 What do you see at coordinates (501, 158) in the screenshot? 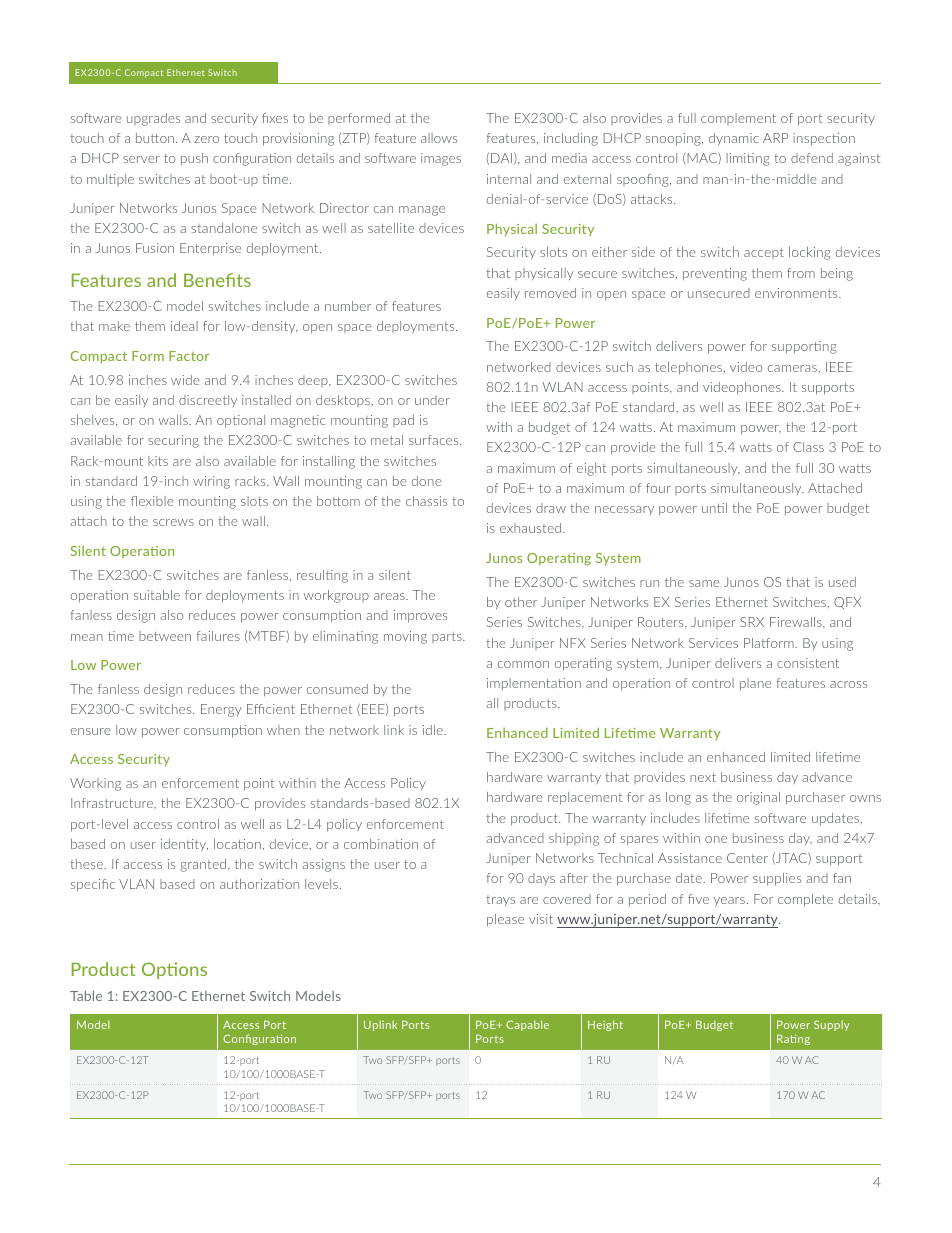
I see `DAI` at bounding box center [501, 158].
